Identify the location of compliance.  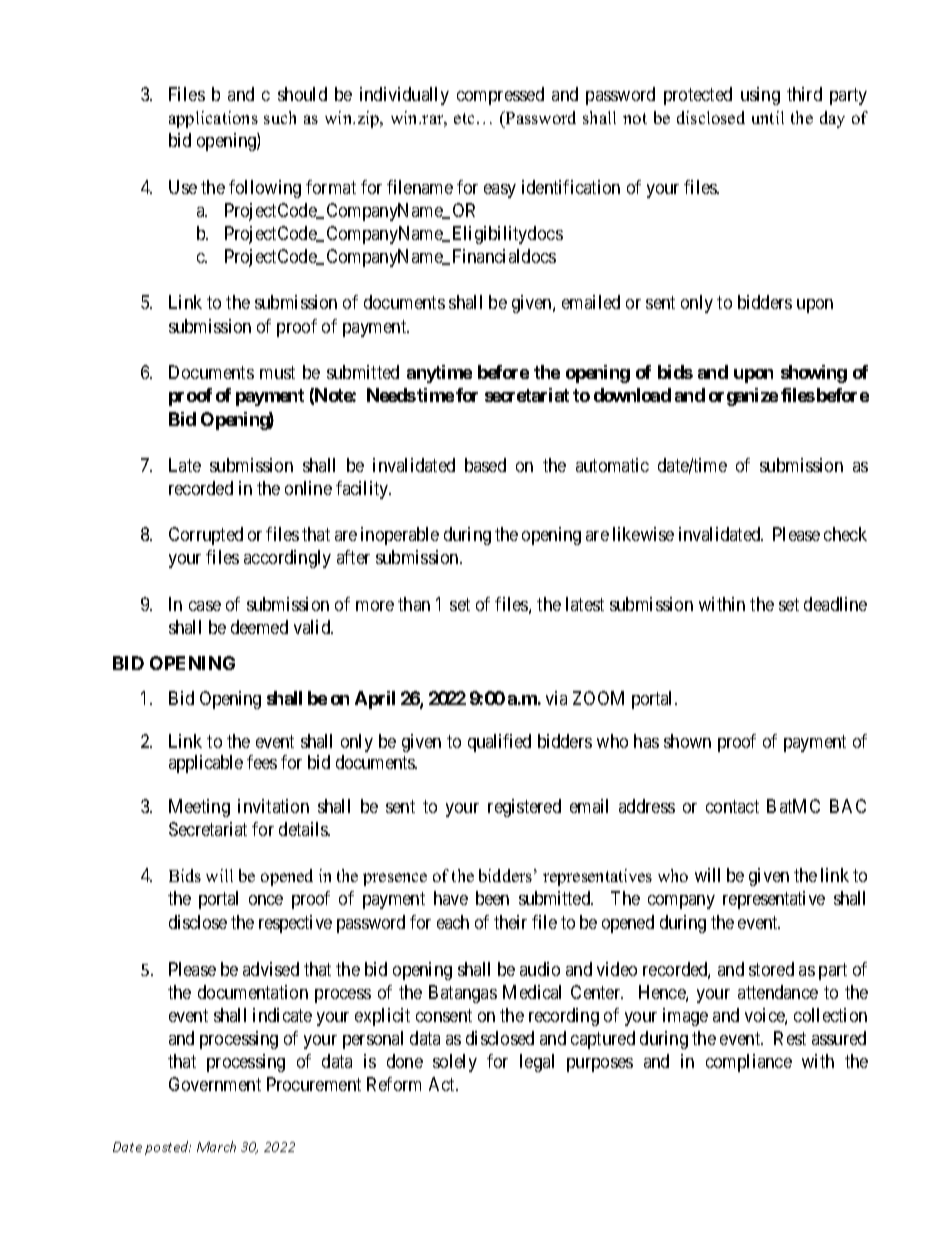
(749, 1063).
